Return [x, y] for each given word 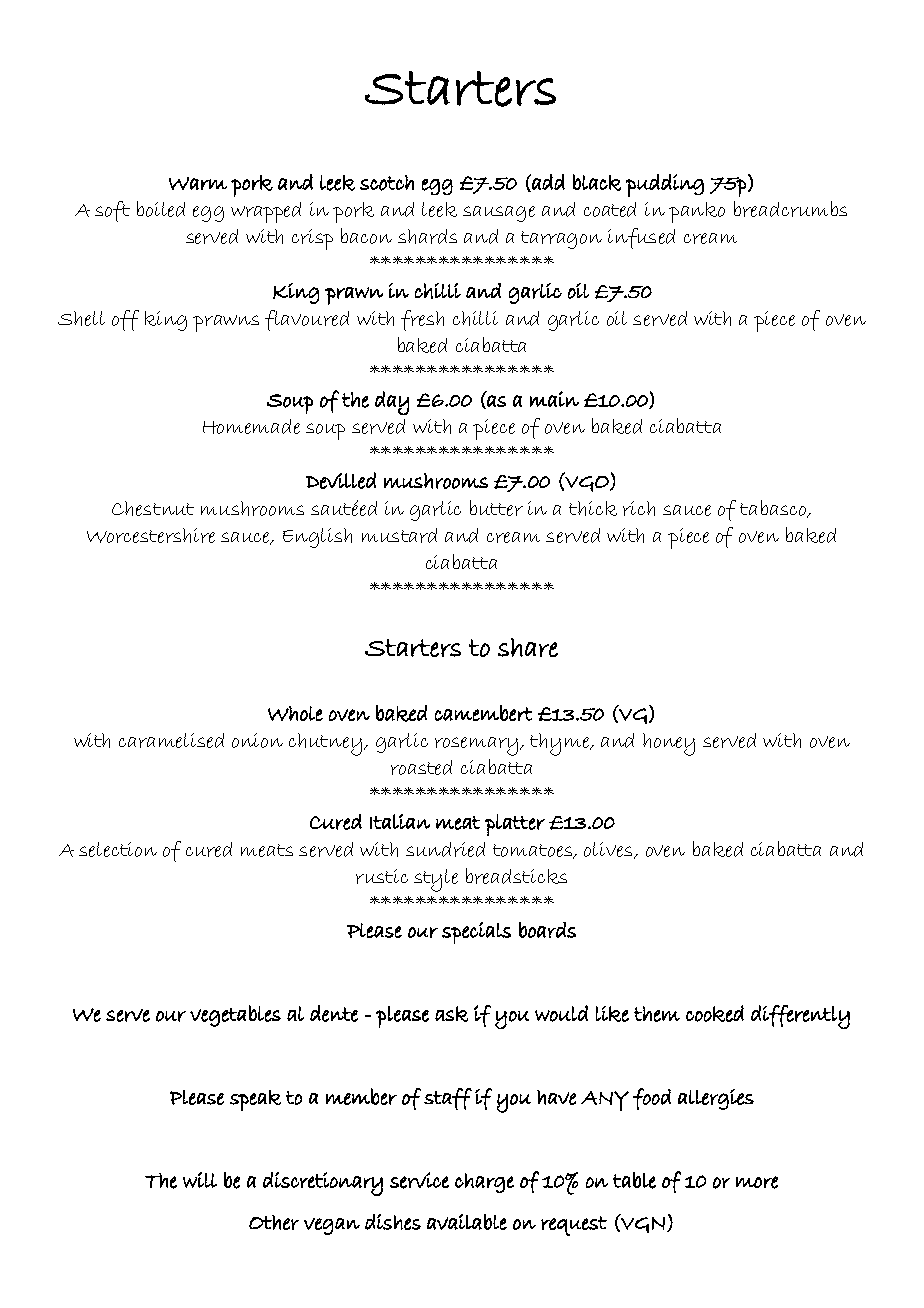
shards [427, 236]
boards [547, 930]
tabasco [774, 509]
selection [118, 849]
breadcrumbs [790, 209]
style [436, 880]
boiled [161, 209]
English [317, 538]
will [200, 1180]
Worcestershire [151, 535]
